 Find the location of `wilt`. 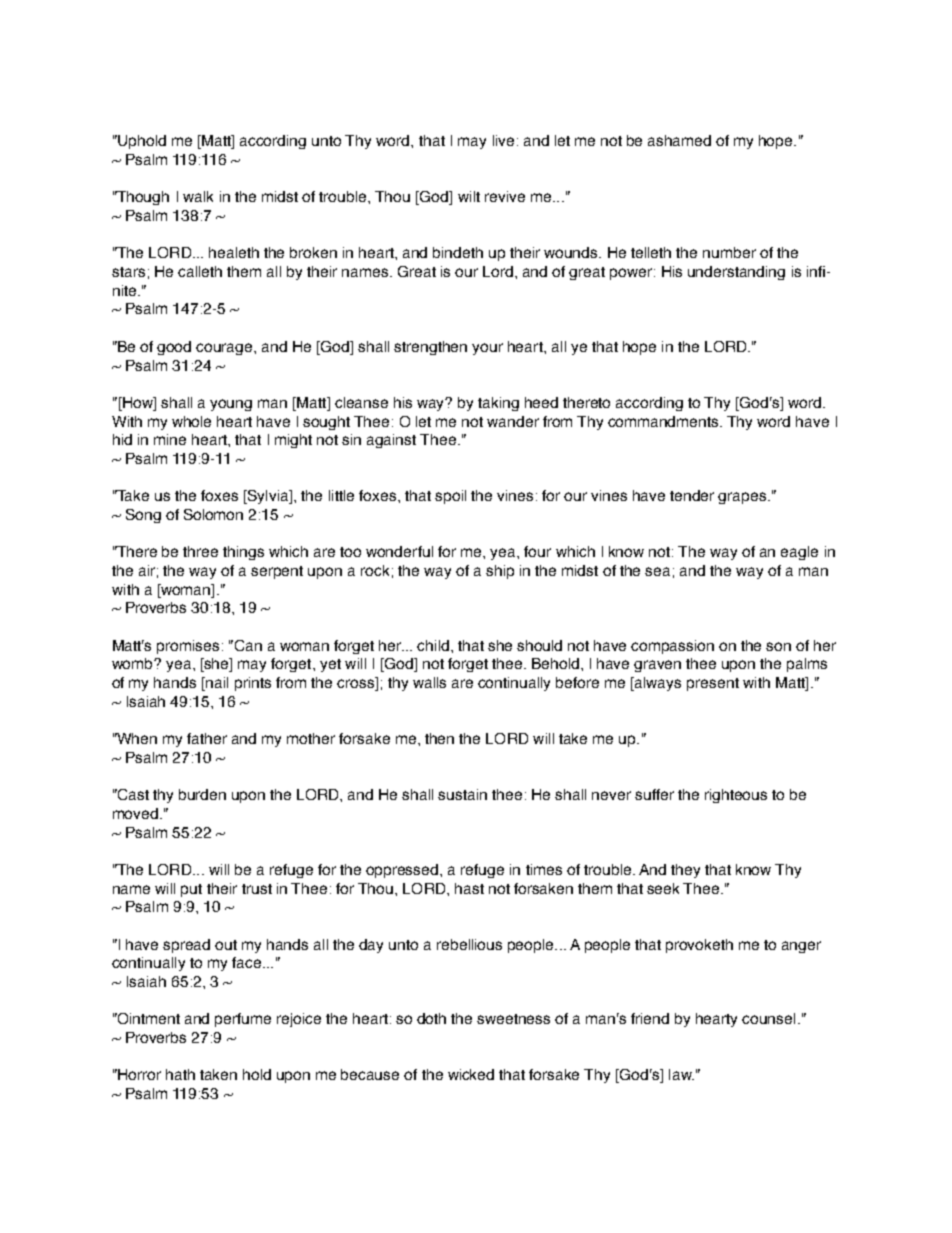

wilt is located at coordinates (469, 196).
